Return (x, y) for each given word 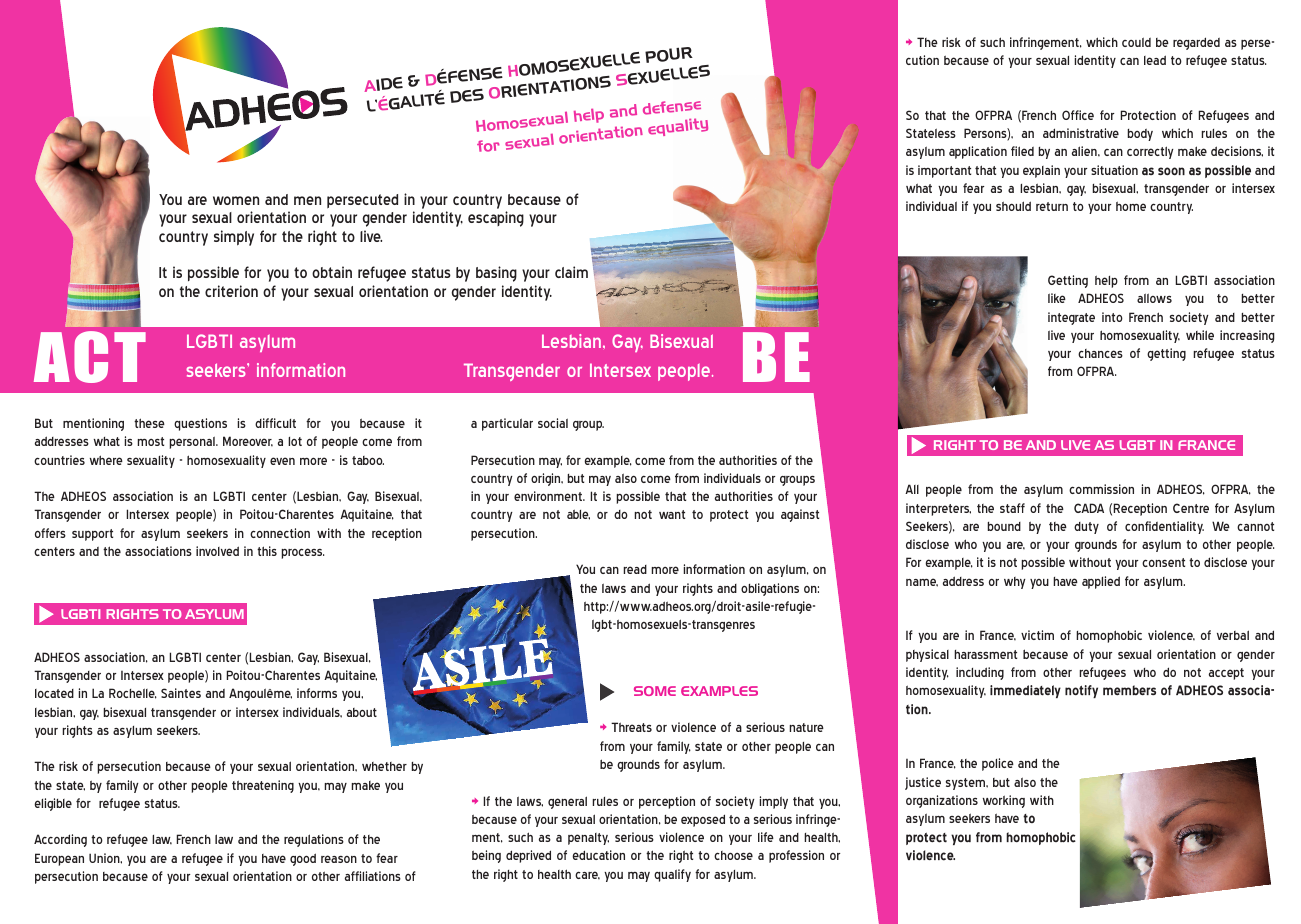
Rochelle (133, 693)
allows (1154, 298)
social (553, 423)
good (303, 859)
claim (571, 272)
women (236, 200)
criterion (231, 291)
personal (193, 442)
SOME (655, 691)
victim (1037, 635)
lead (1155, 60)
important (944, 171)
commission (1101, 489)
